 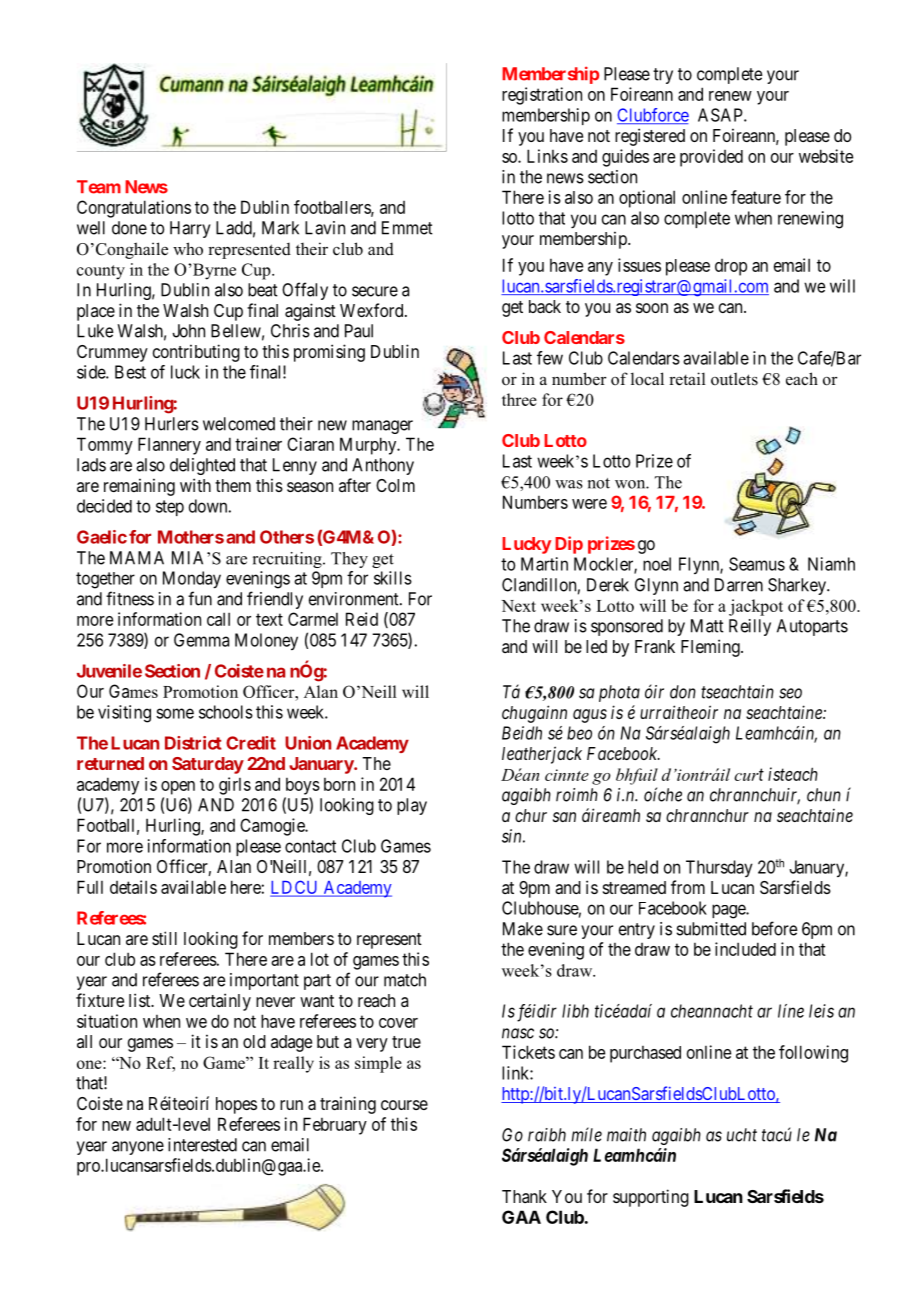 What do you see at coordinates (195, 485) in the screenshot?
I see `with` at bounding box center [195, 485].
